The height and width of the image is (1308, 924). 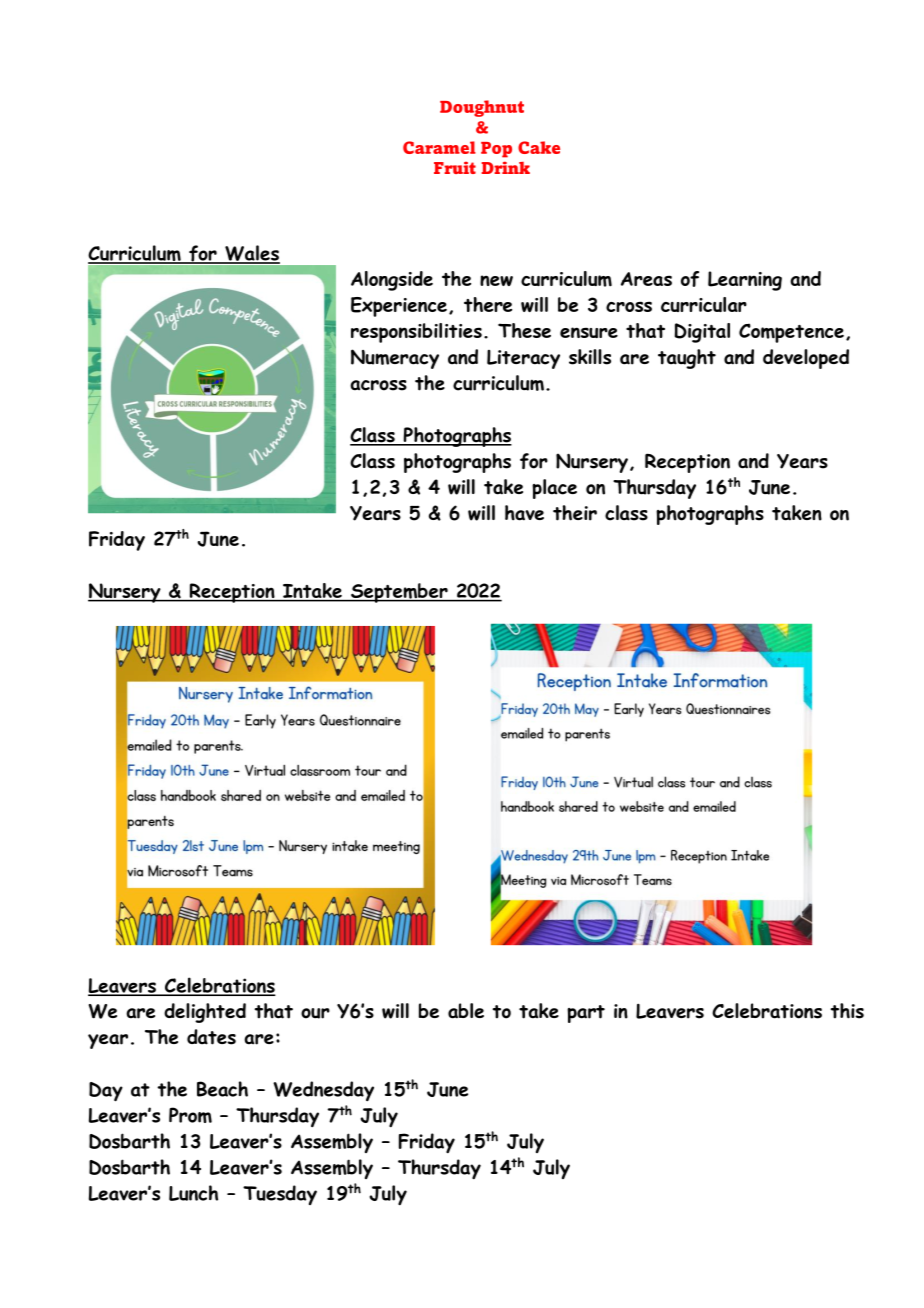 What do you see at coordinates (847, 1011) in the image?
I see `this` at bounding box center [847, 1011].
